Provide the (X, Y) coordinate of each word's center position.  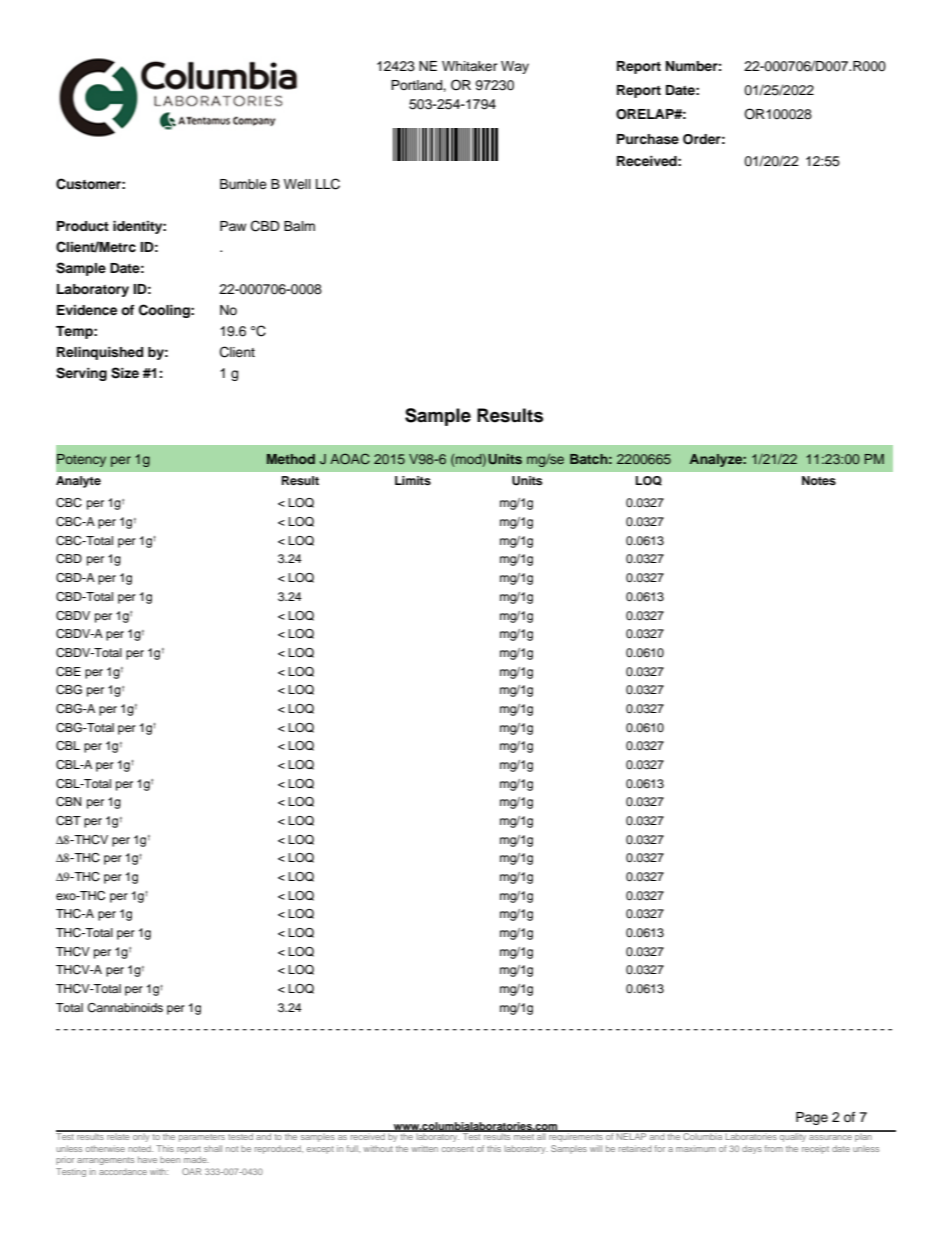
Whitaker (470, 66)
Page (812, 1118)
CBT (68, 821)
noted (140, 1148)
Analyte (78, 482)
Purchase (648, 139)
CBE (68, 672)
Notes (819, 480)
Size (125, 373)
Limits (413, 480)
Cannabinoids (125, 1008)
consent (458, 1149)
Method (291, 459)
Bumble (243, 184)
